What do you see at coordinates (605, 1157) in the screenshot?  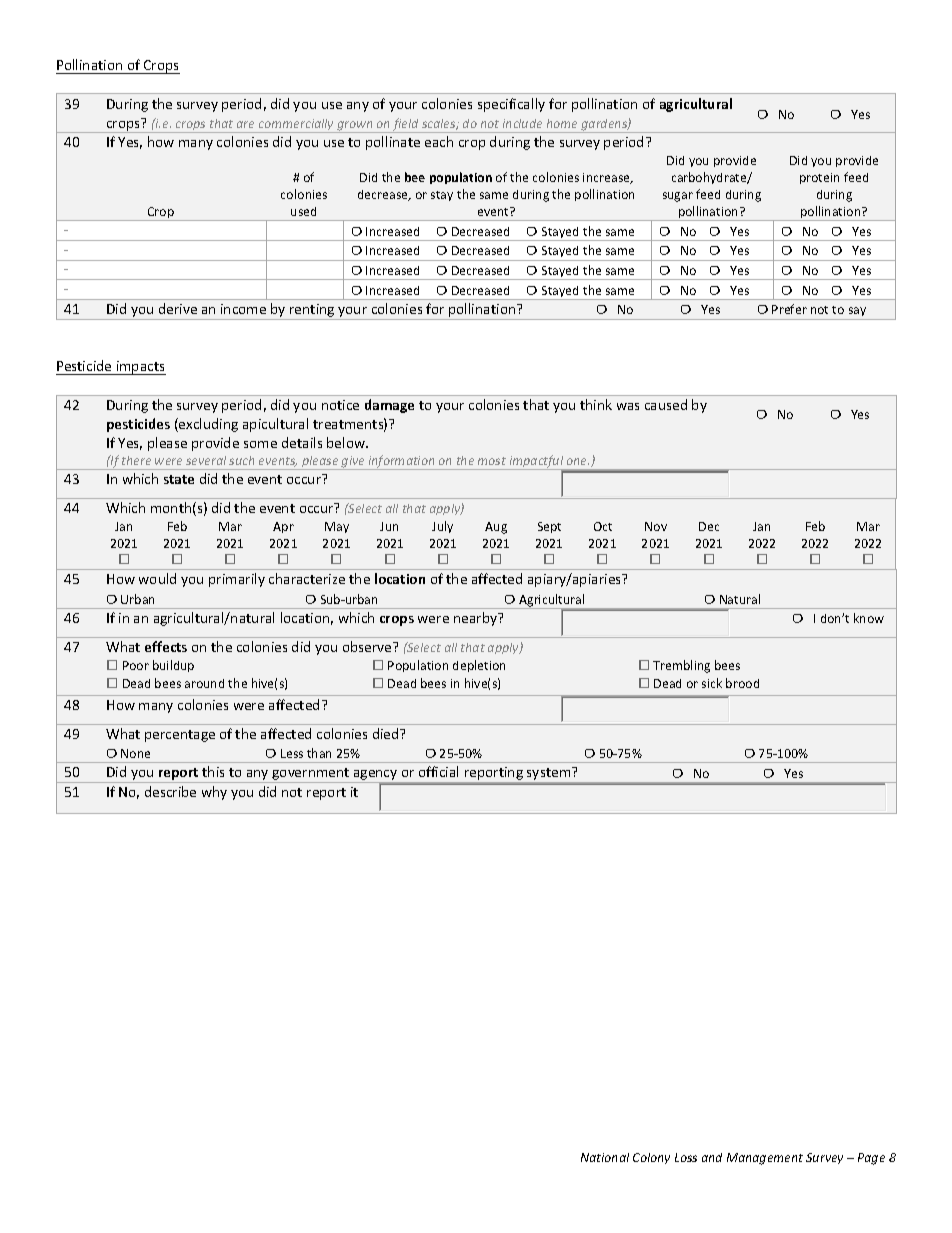 I see `National` at bounding box center [605, 1157].
